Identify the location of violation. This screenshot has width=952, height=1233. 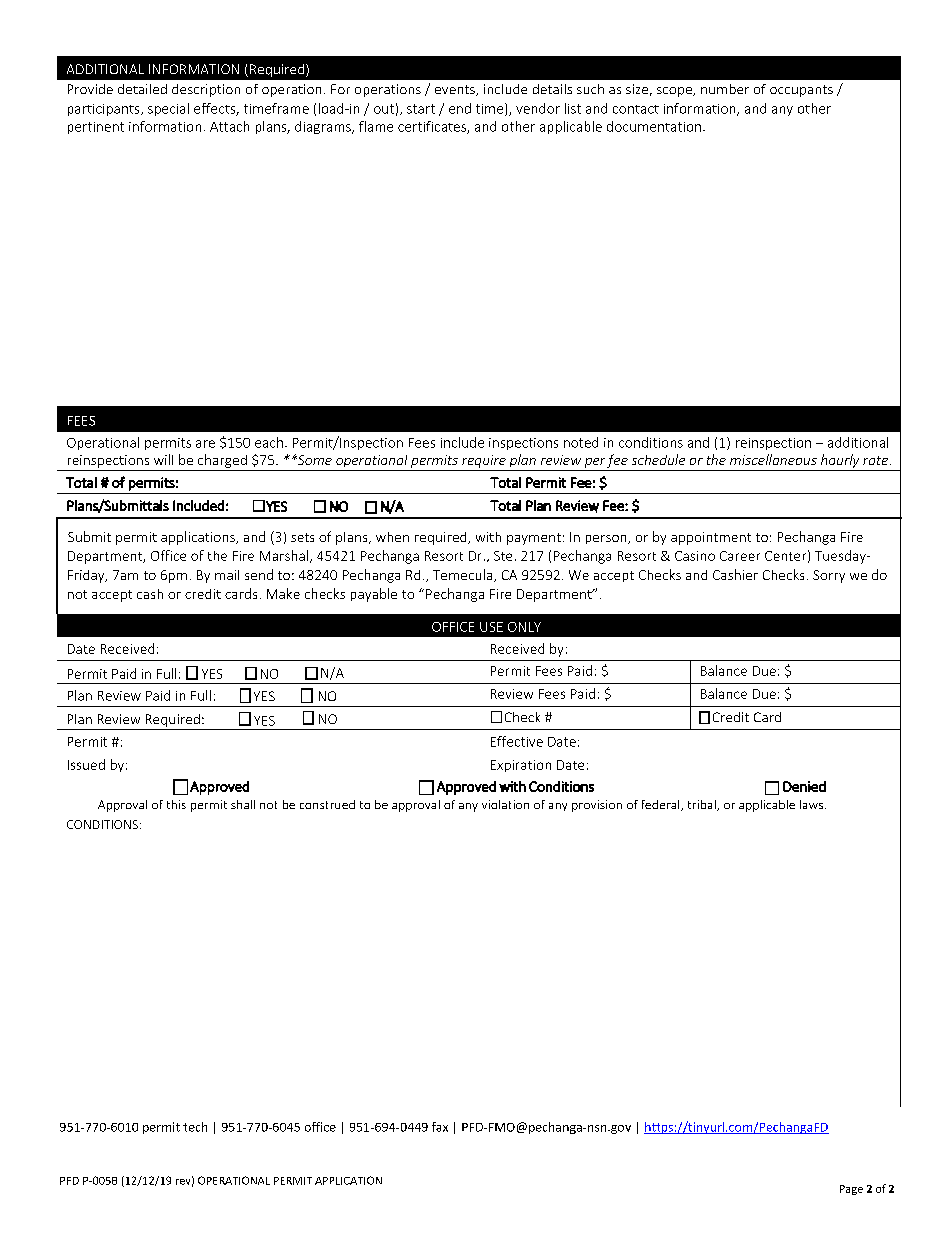
(505, 804).
